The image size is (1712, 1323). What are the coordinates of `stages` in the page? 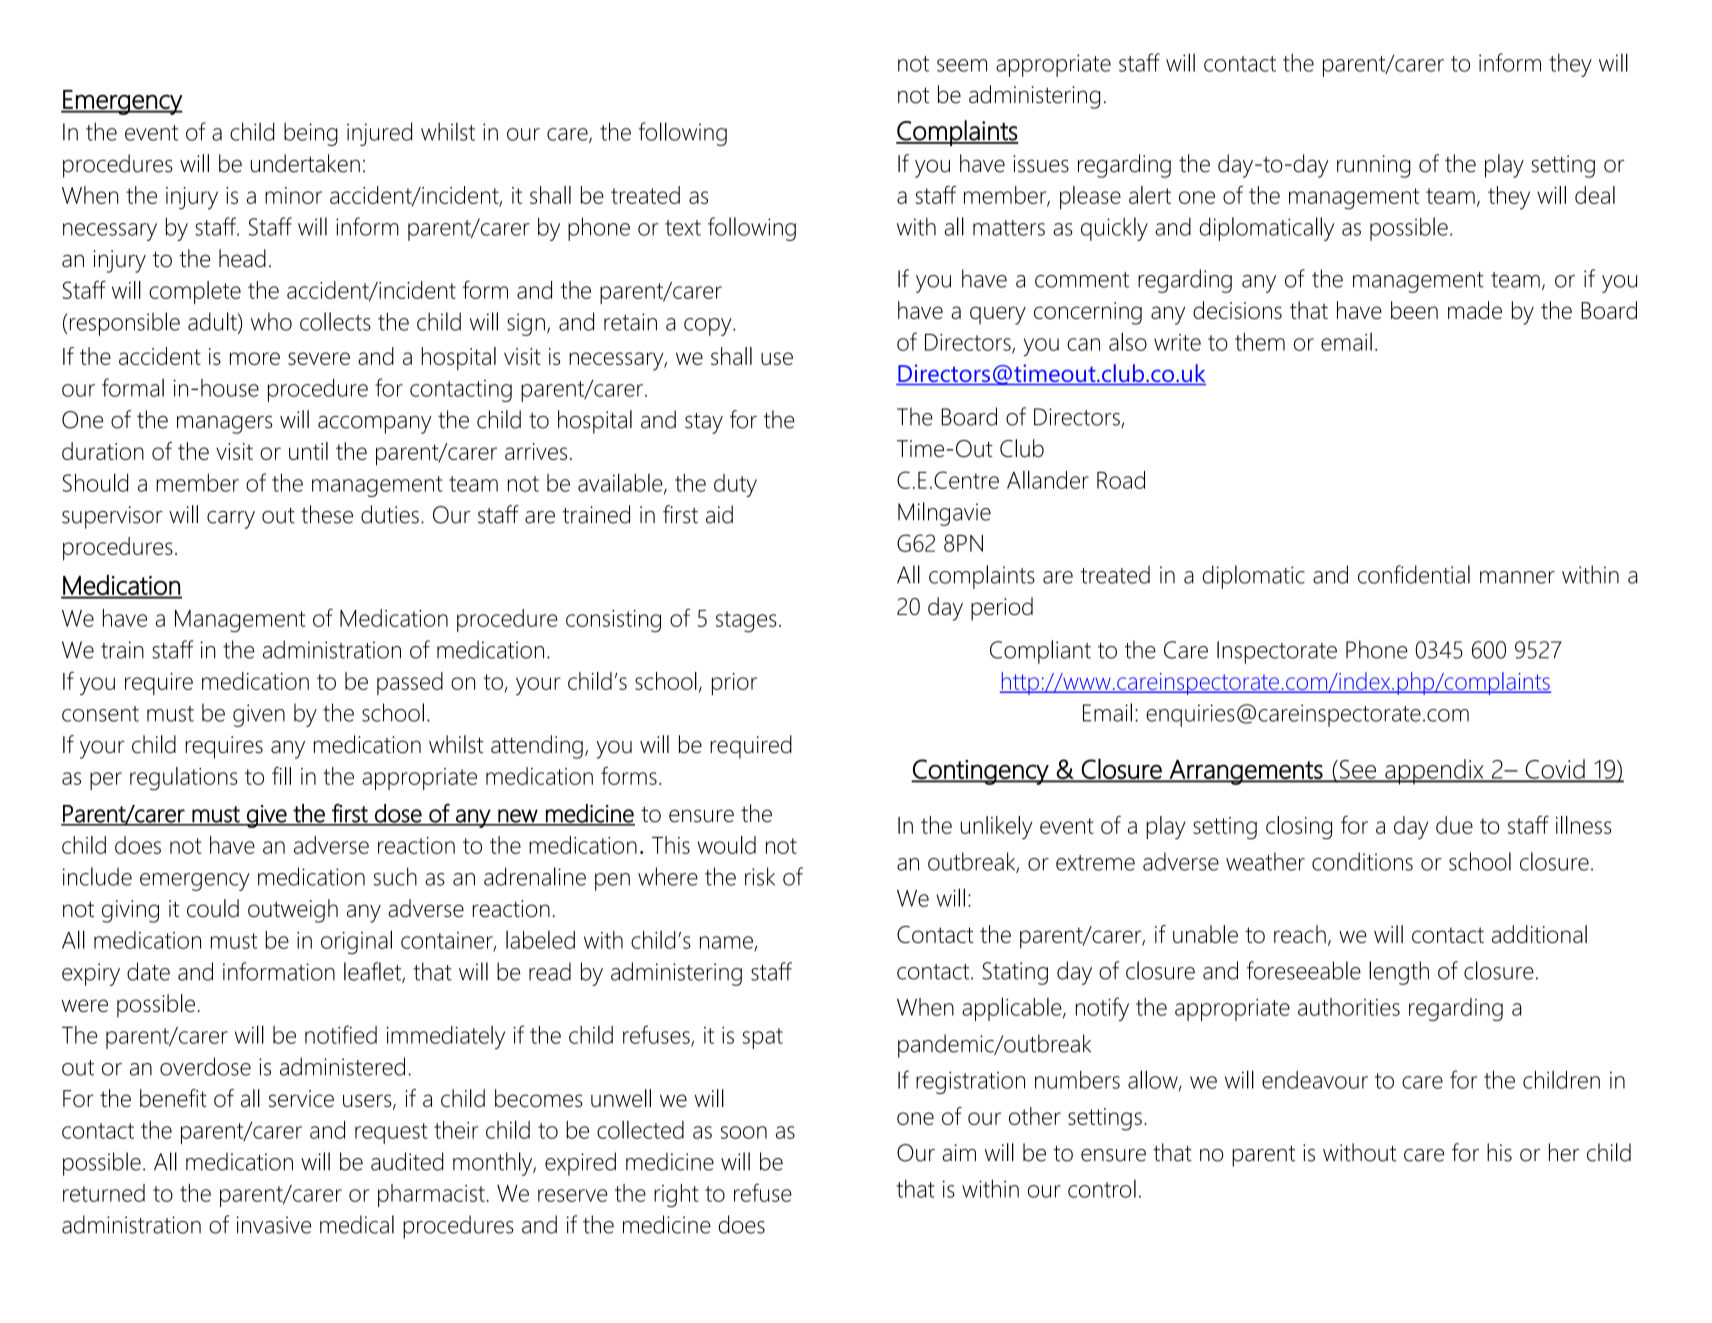 It's located at (746, 621).
